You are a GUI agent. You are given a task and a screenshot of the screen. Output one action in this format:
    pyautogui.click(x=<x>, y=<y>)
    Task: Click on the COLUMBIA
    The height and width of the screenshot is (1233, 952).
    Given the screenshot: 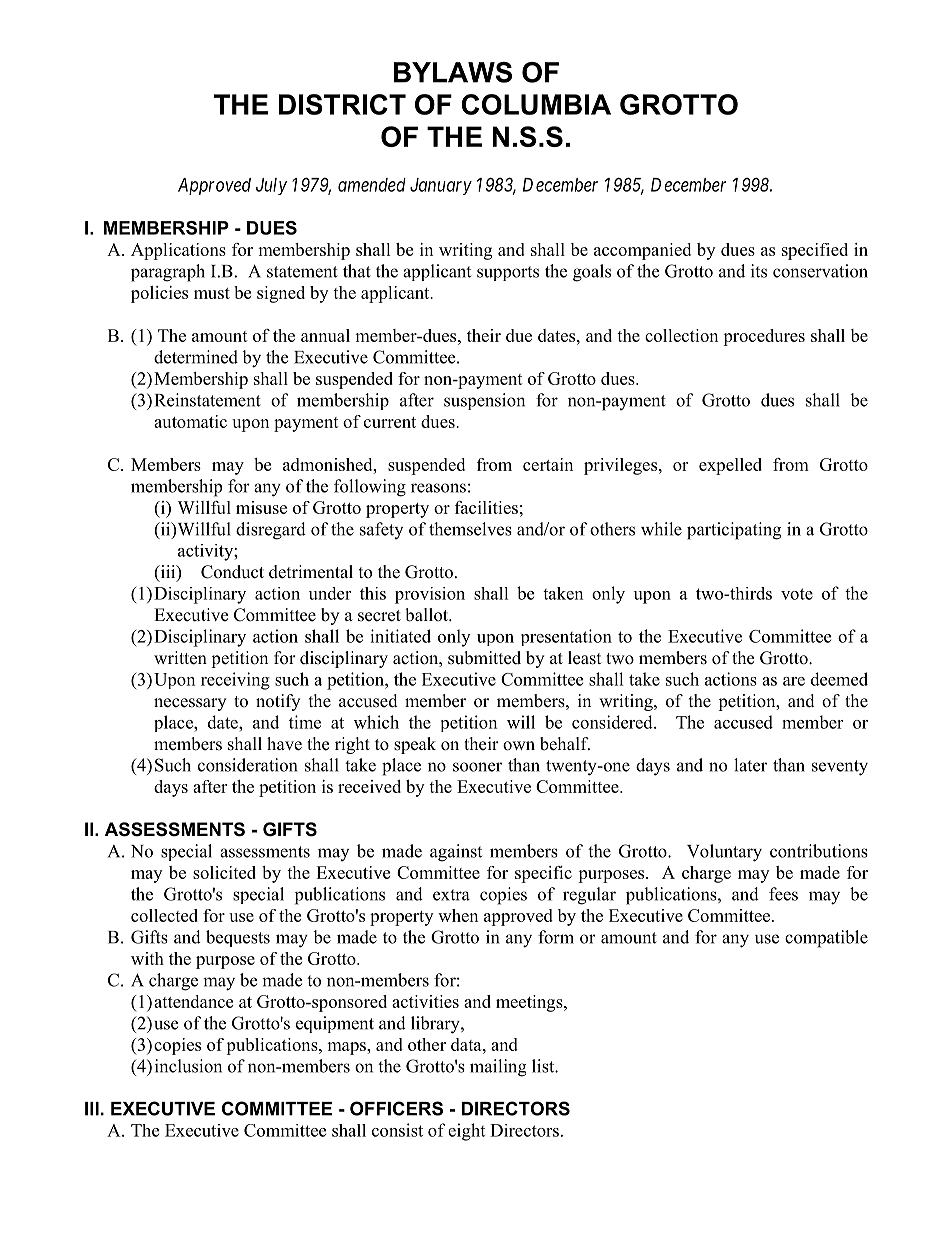 What is the action you would take?
    pyautogui.click(x=536, y=104)
